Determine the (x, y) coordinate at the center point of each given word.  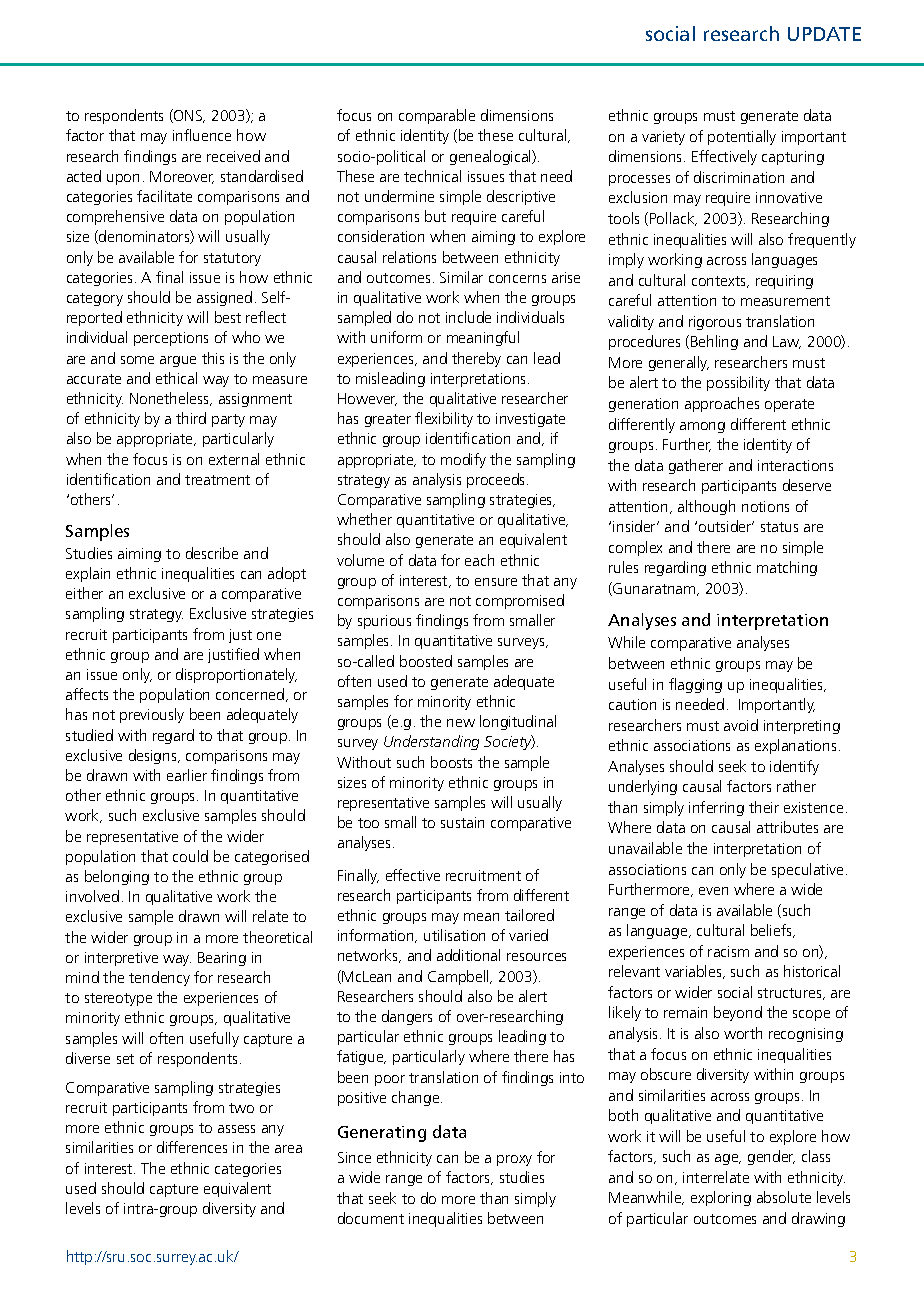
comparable (437, 116)
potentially (742, 137)
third (191, 418)
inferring (716, 808)
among (702, 427)
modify (463, 460)
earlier (187, 775)
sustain (462, 822)
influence (202, 135)
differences (192, 1147)
